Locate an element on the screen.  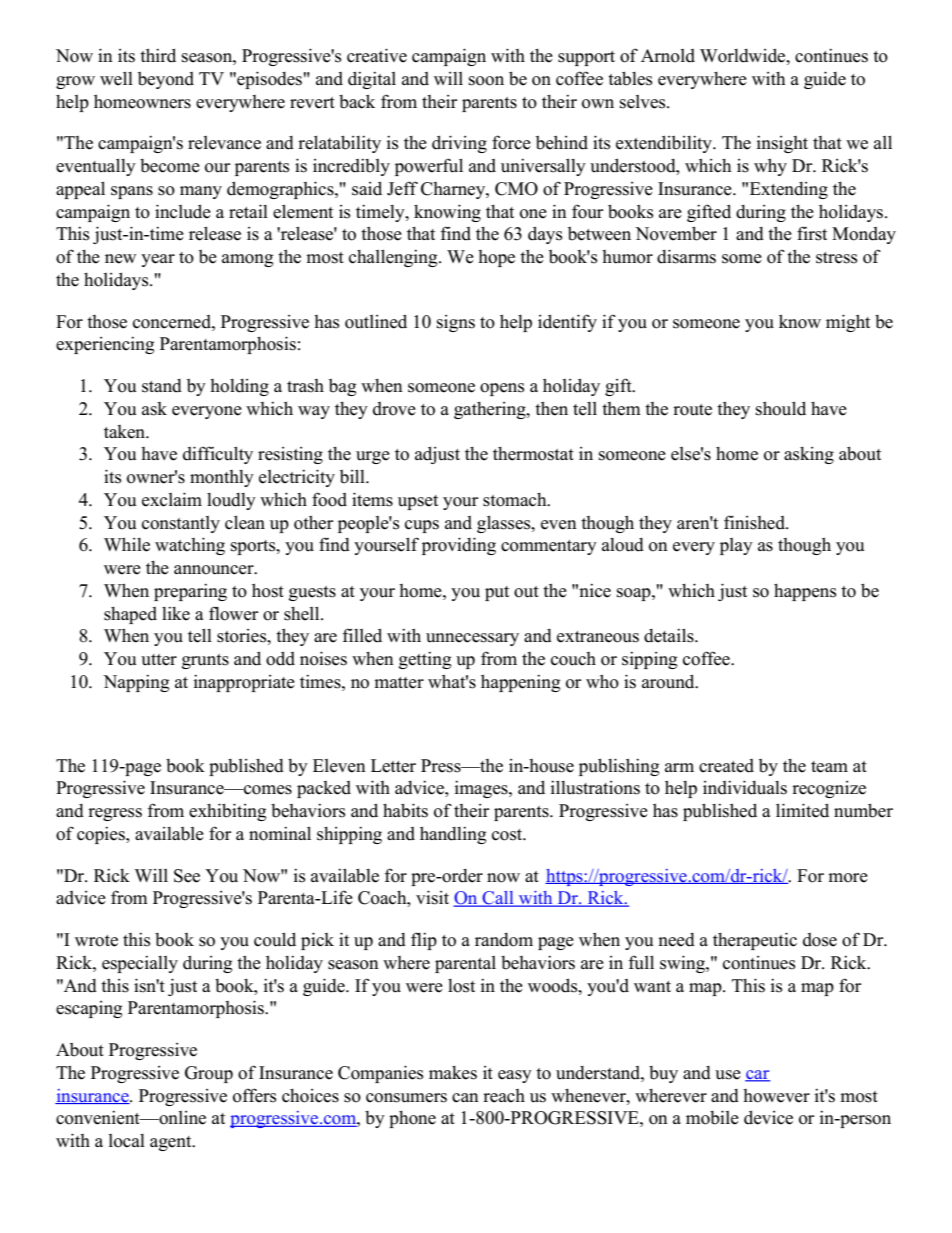
agent is located at coordinates (172, 1143).
